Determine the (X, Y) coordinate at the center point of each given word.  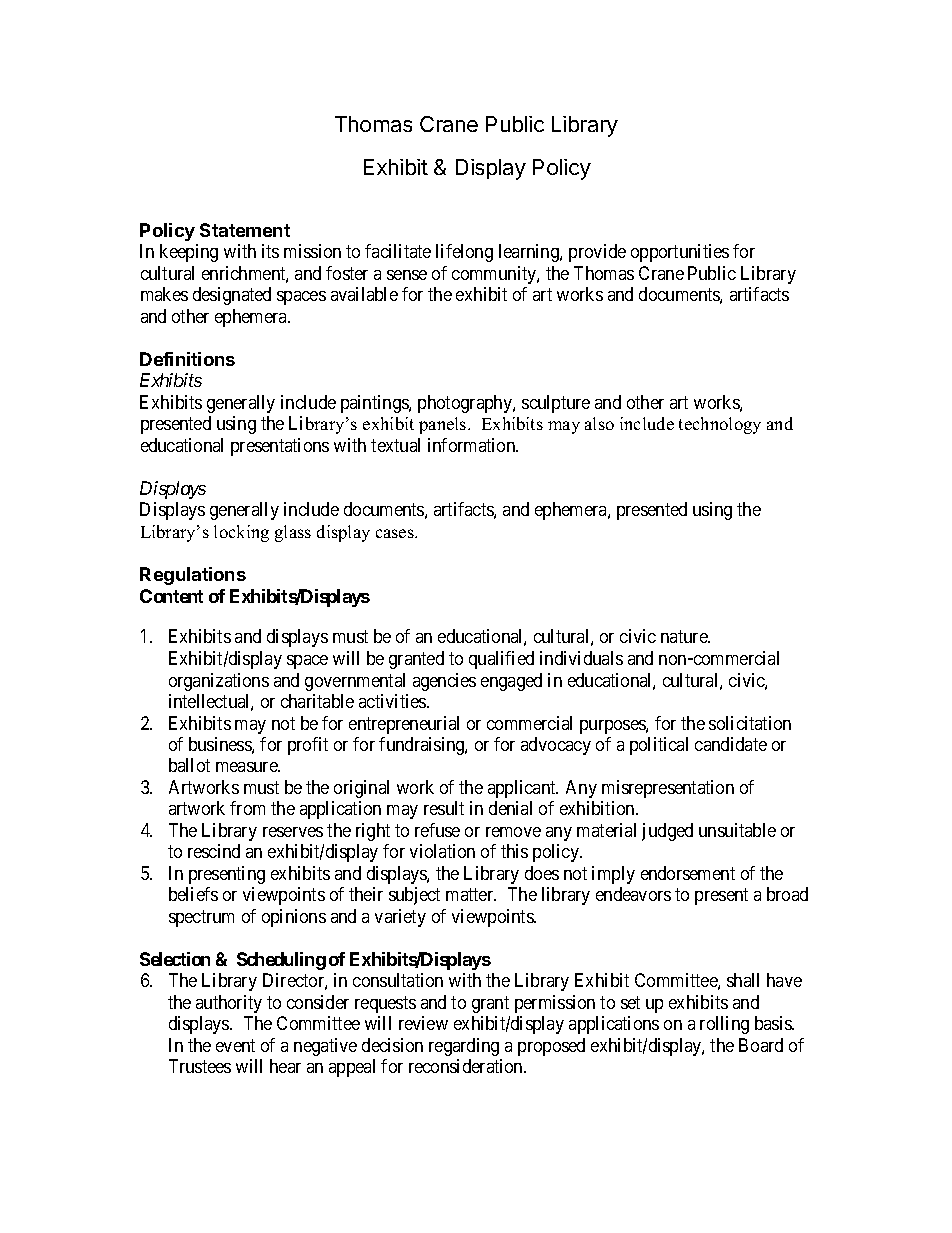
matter (471, 895)
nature (685, 636)
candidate (731, 744)
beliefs (193, 894)
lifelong (464, 253)
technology (720, 425)
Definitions (187, 359)
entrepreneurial (404, 725)
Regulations (193, 576)
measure (247, 767)
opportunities (680, 253)
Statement (245, 230)
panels (444, 425)
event (235, 1045)
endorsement (688, 873)
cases (396, 533)
